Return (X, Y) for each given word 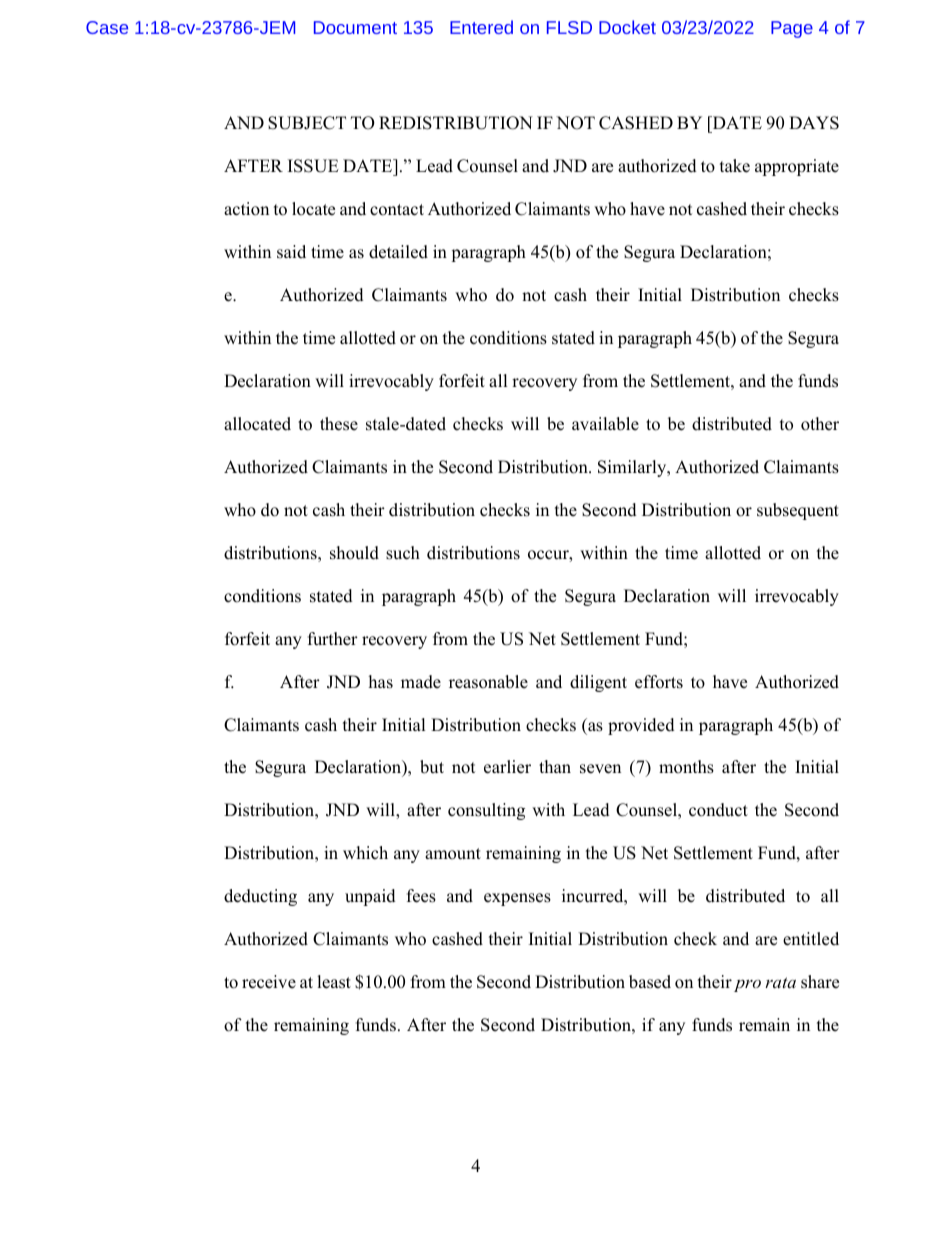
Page (792, 29)
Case (107, 27)
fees (421, 896)
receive (269, 982)
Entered (481, 27)
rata (780, 982)
